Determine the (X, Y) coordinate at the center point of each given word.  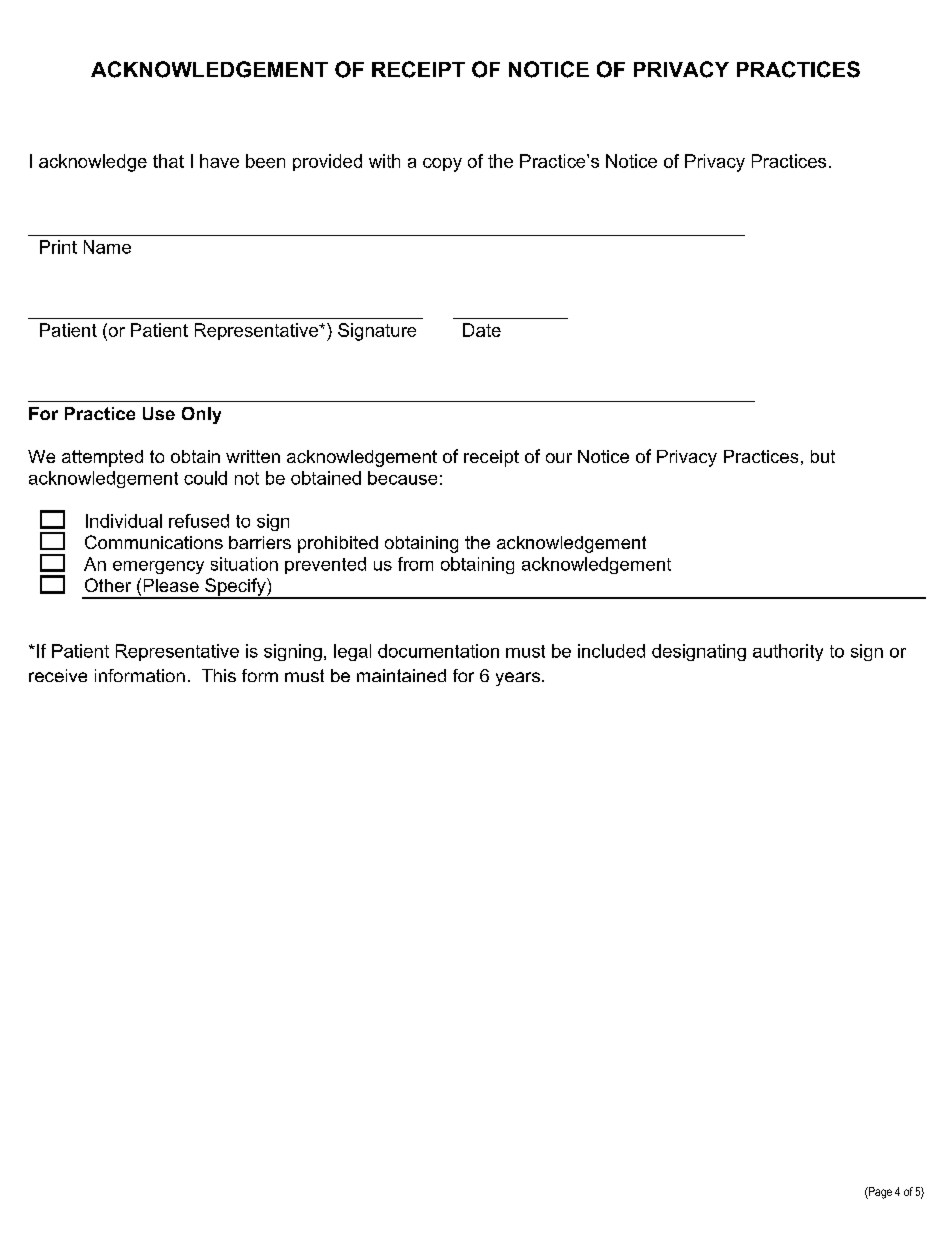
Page (879, 1193)
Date (482, 330)
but (823, 456)
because (402, 478)
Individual (124, 521)
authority (788, 652)
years (519, 679)
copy (442, 165)
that (168, 161)
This (219, 675)
